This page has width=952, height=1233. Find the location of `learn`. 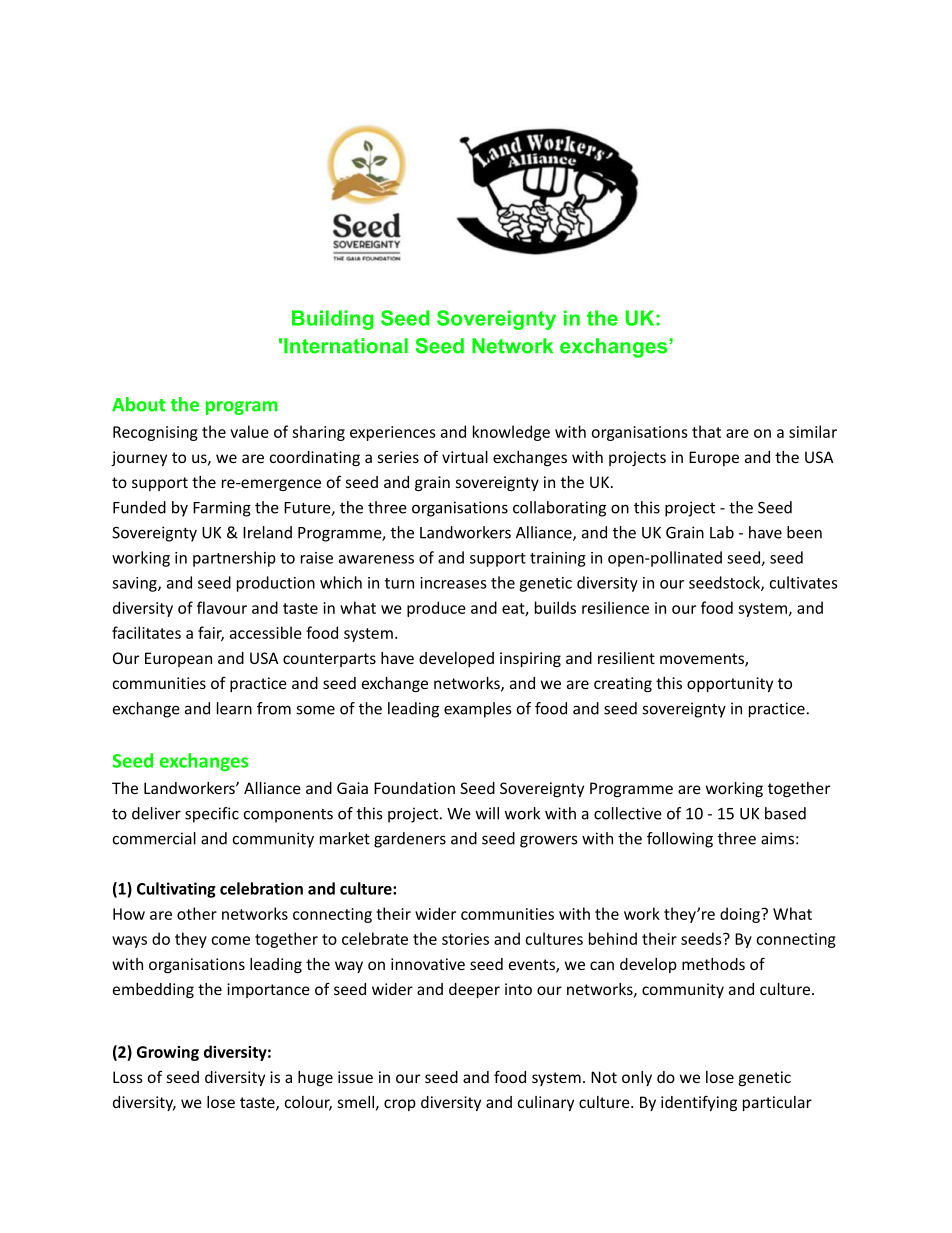

learn is located at coordinates (234, 708).
